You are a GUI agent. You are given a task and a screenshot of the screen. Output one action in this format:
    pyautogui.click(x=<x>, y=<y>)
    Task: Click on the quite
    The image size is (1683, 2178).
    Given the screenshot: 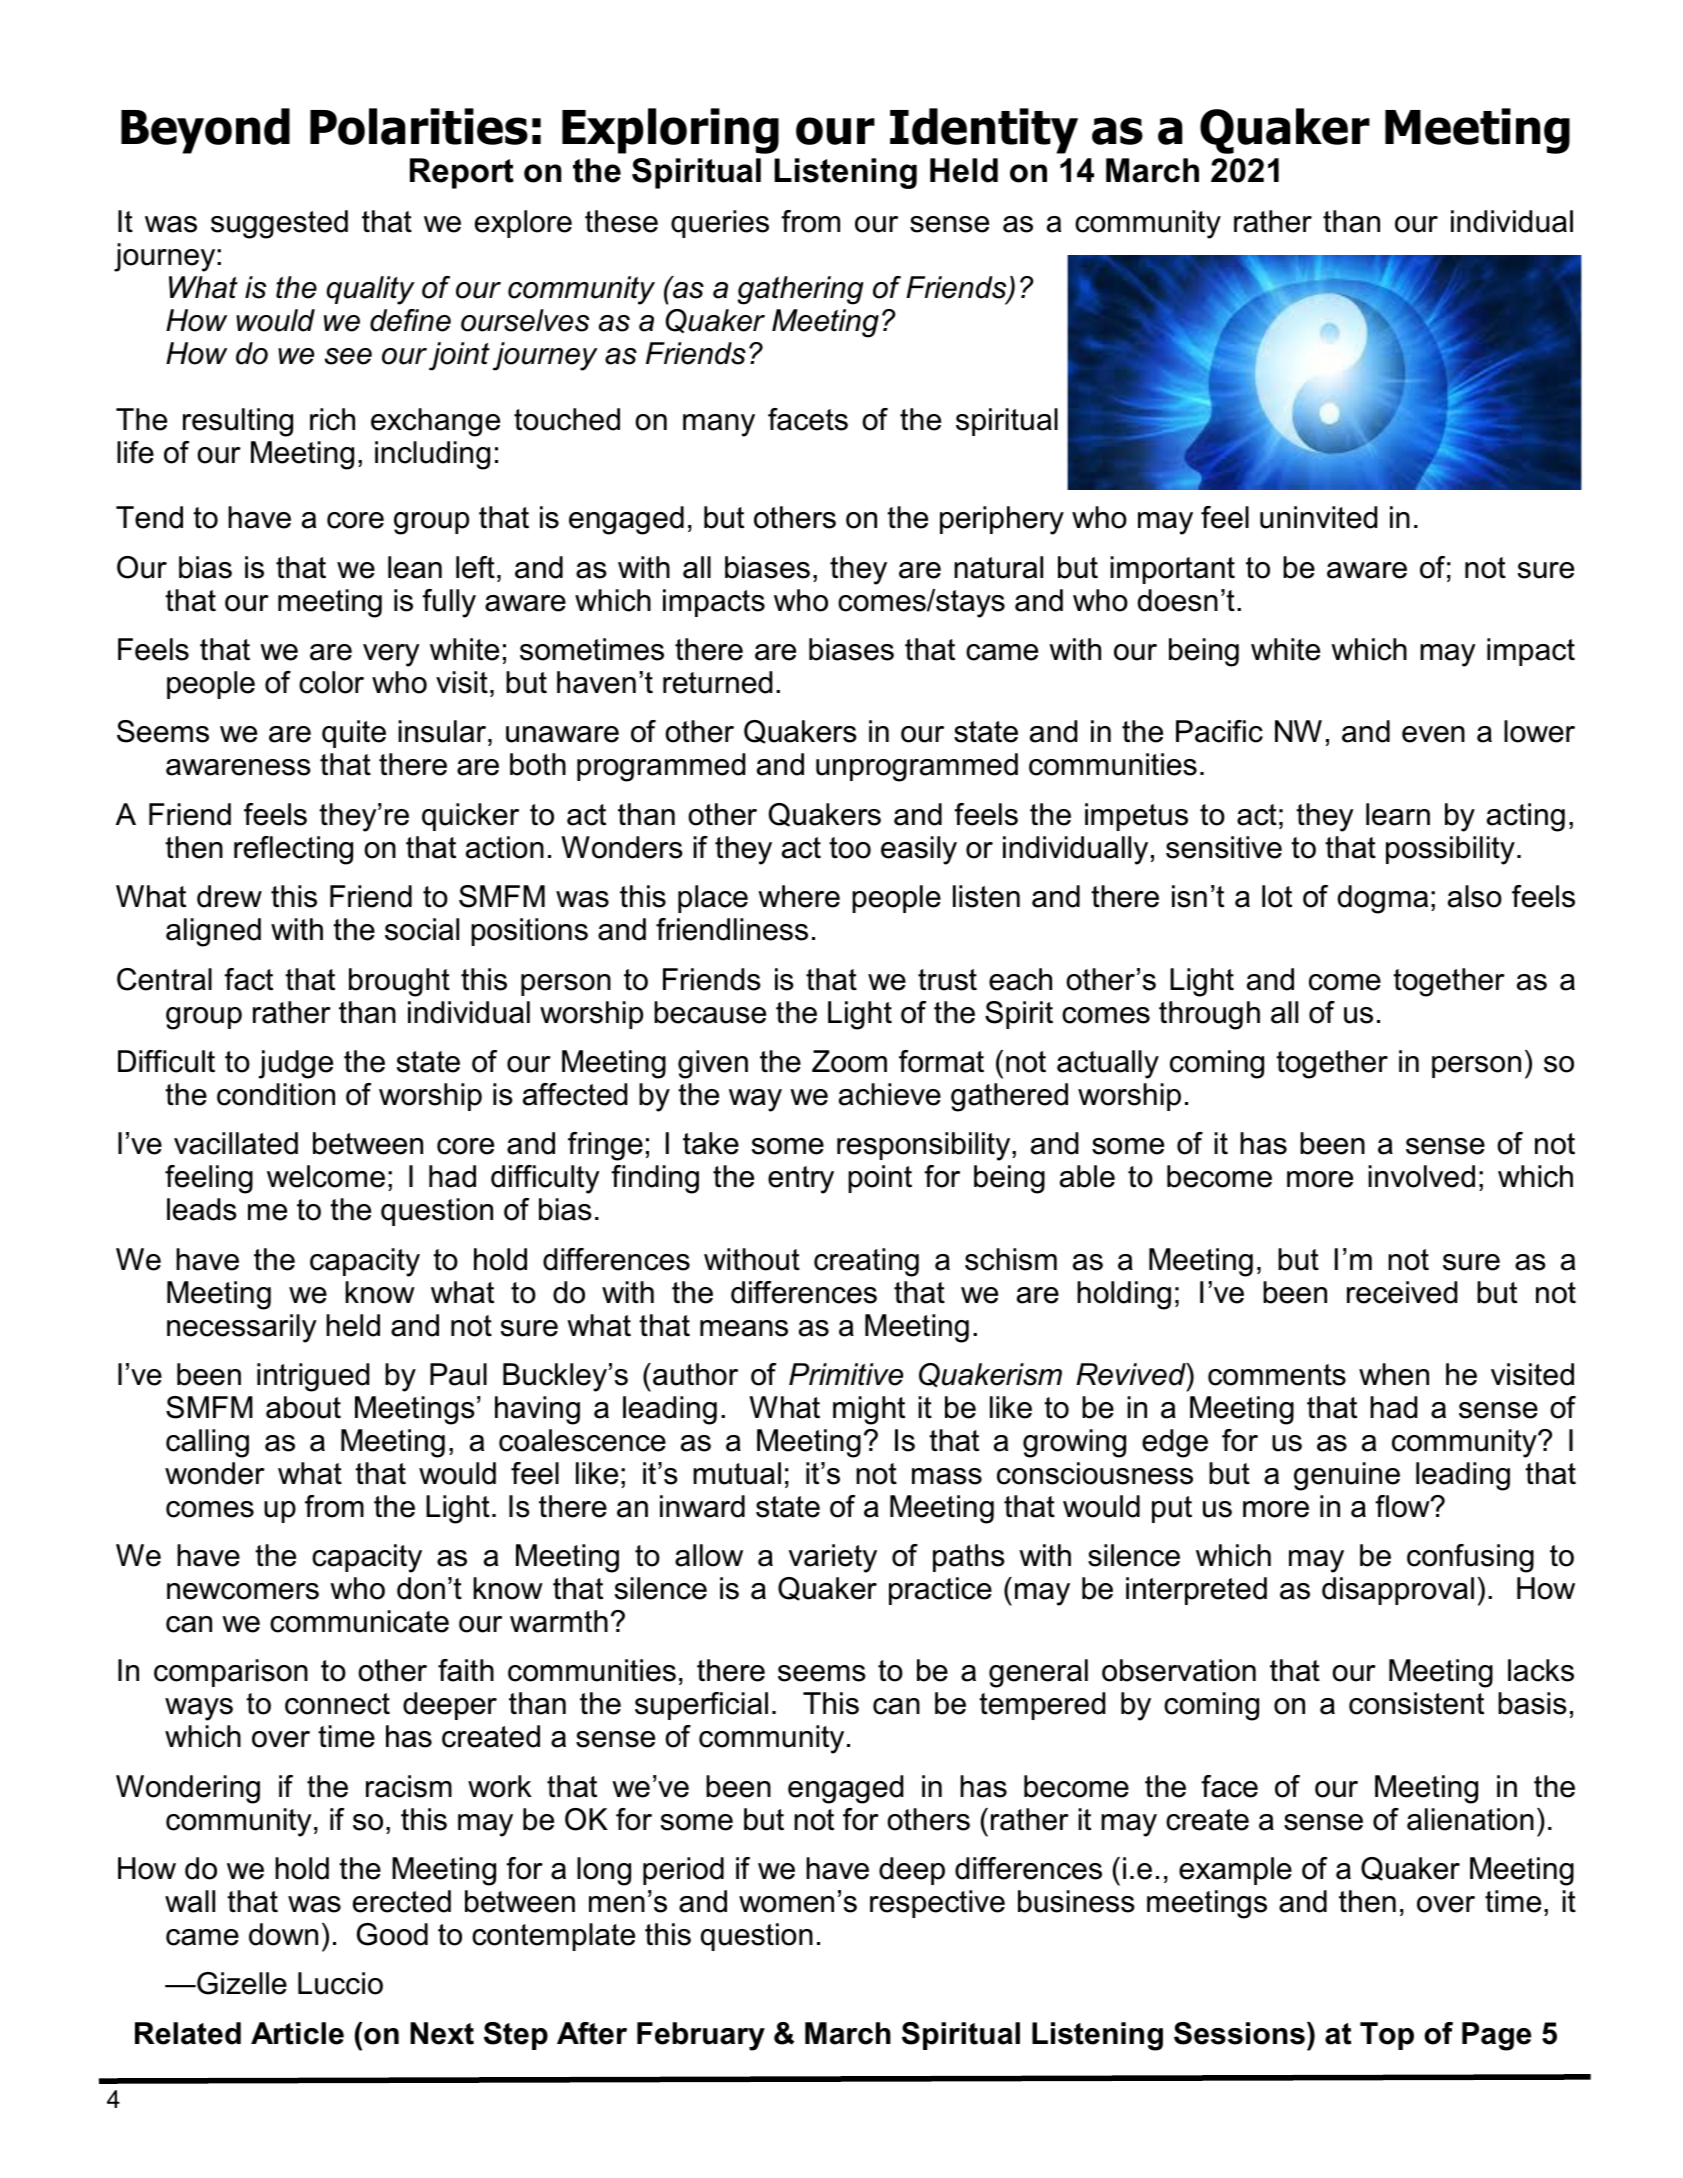 What is the action you would take?
    pyautogui.click(x=354, y=734)
